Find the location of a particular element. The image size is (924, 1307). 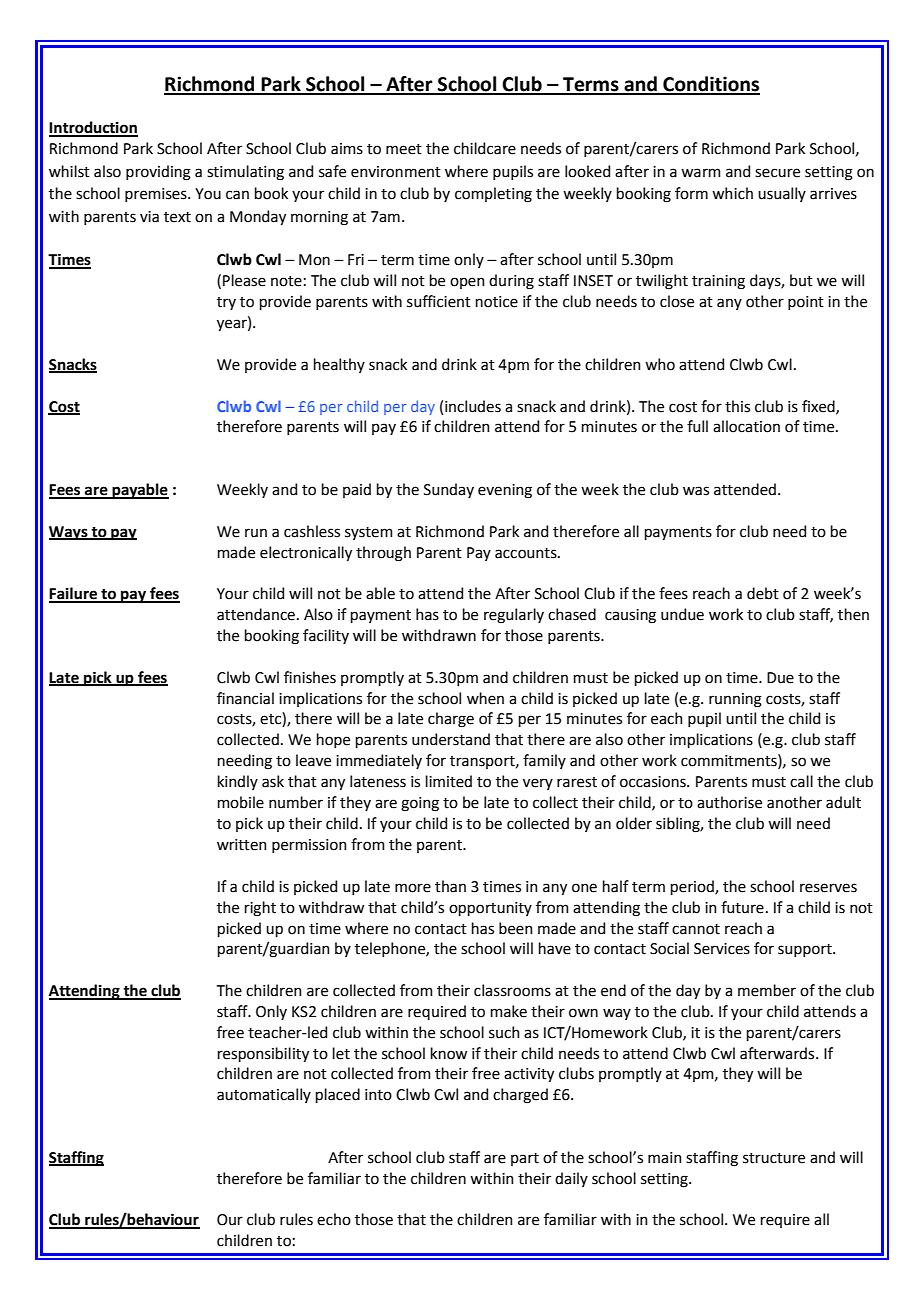

right is located at coordinates (260, 909).
